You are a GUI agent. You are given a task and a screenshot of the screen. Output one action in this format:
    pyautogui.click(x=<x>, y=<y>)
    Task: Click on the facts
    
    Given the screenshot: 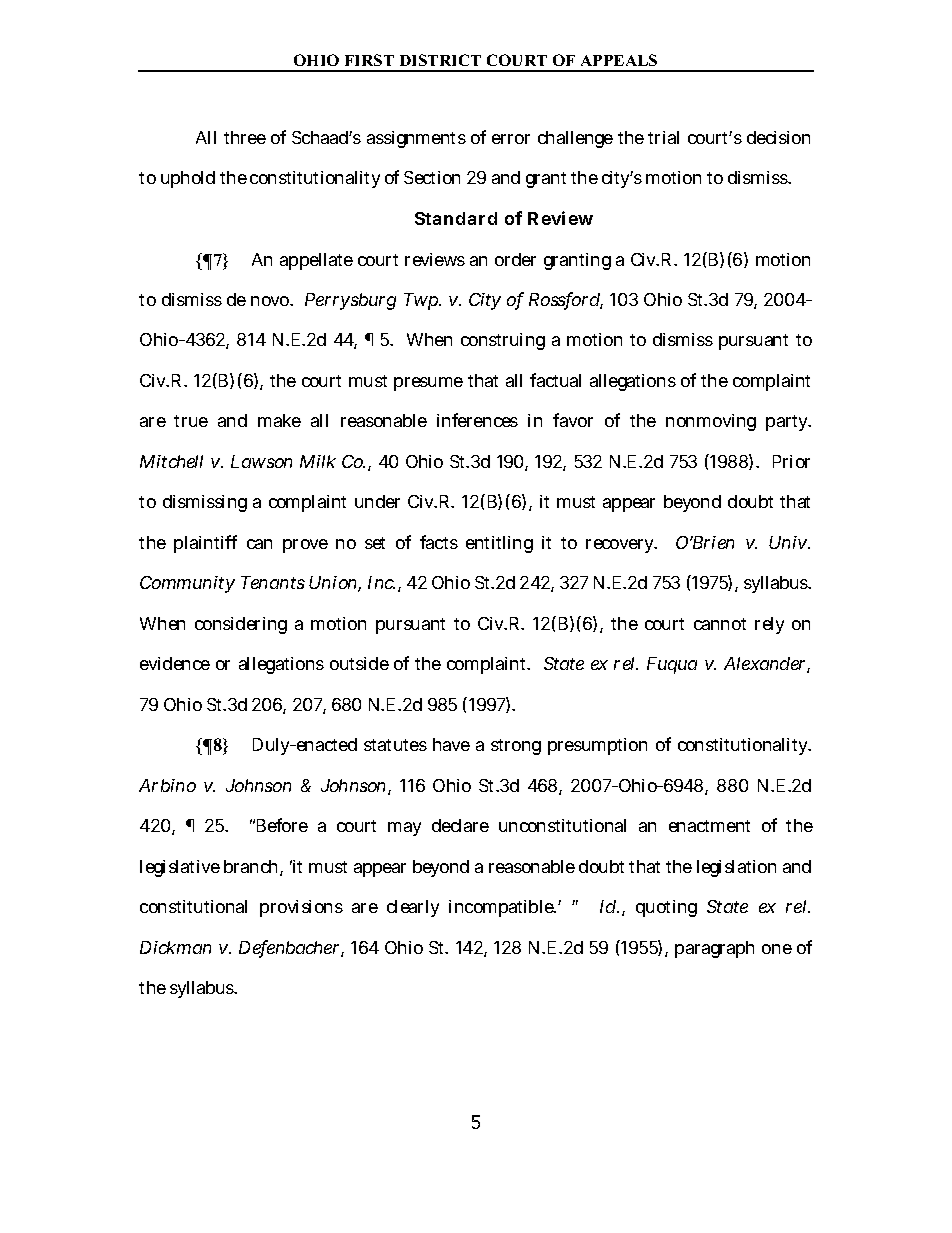 What is the action you would take?
    pyautogui.click(x=439, y=542)
